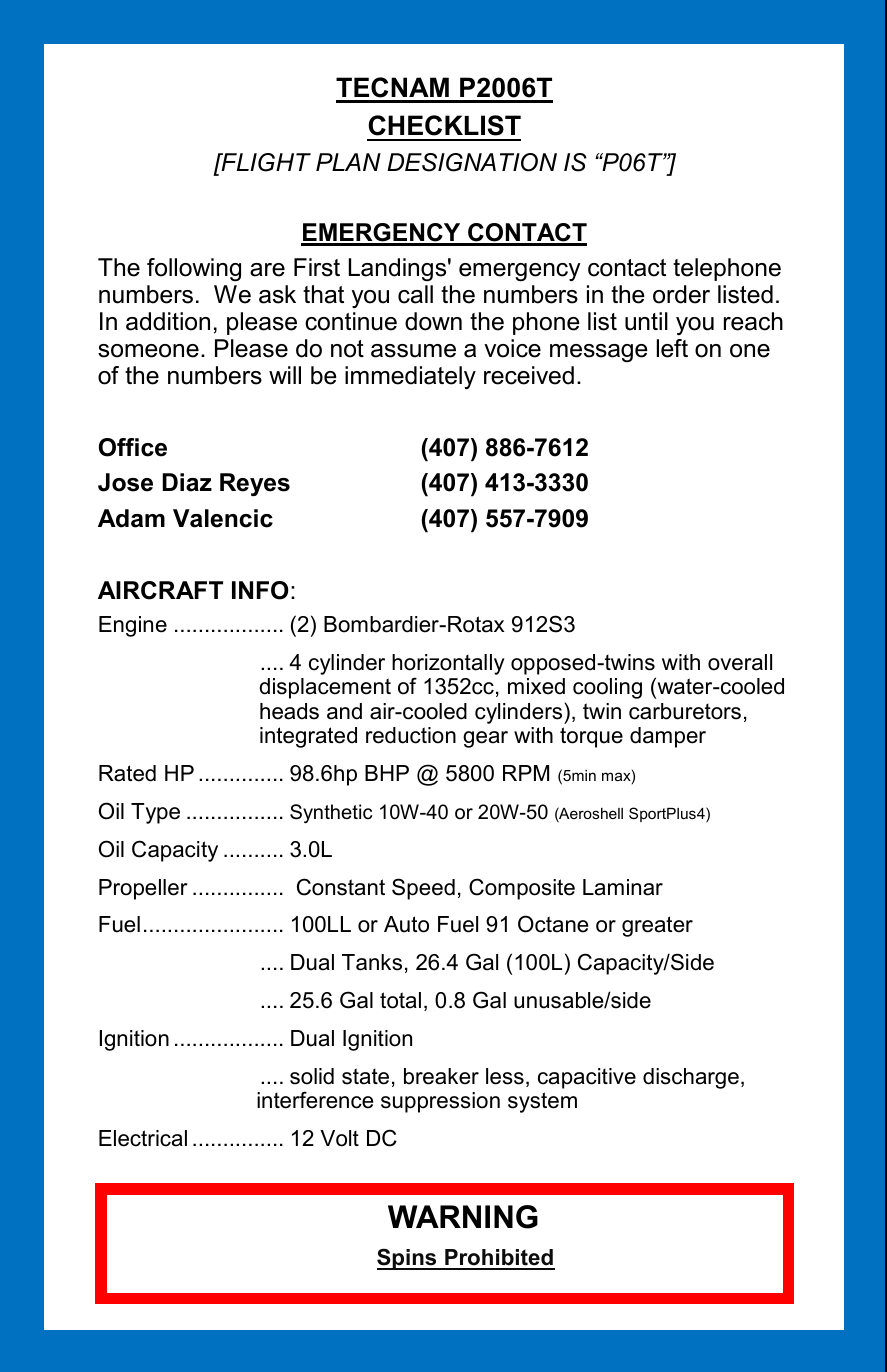  I want to click on WARNING, so click(463, 1217).
